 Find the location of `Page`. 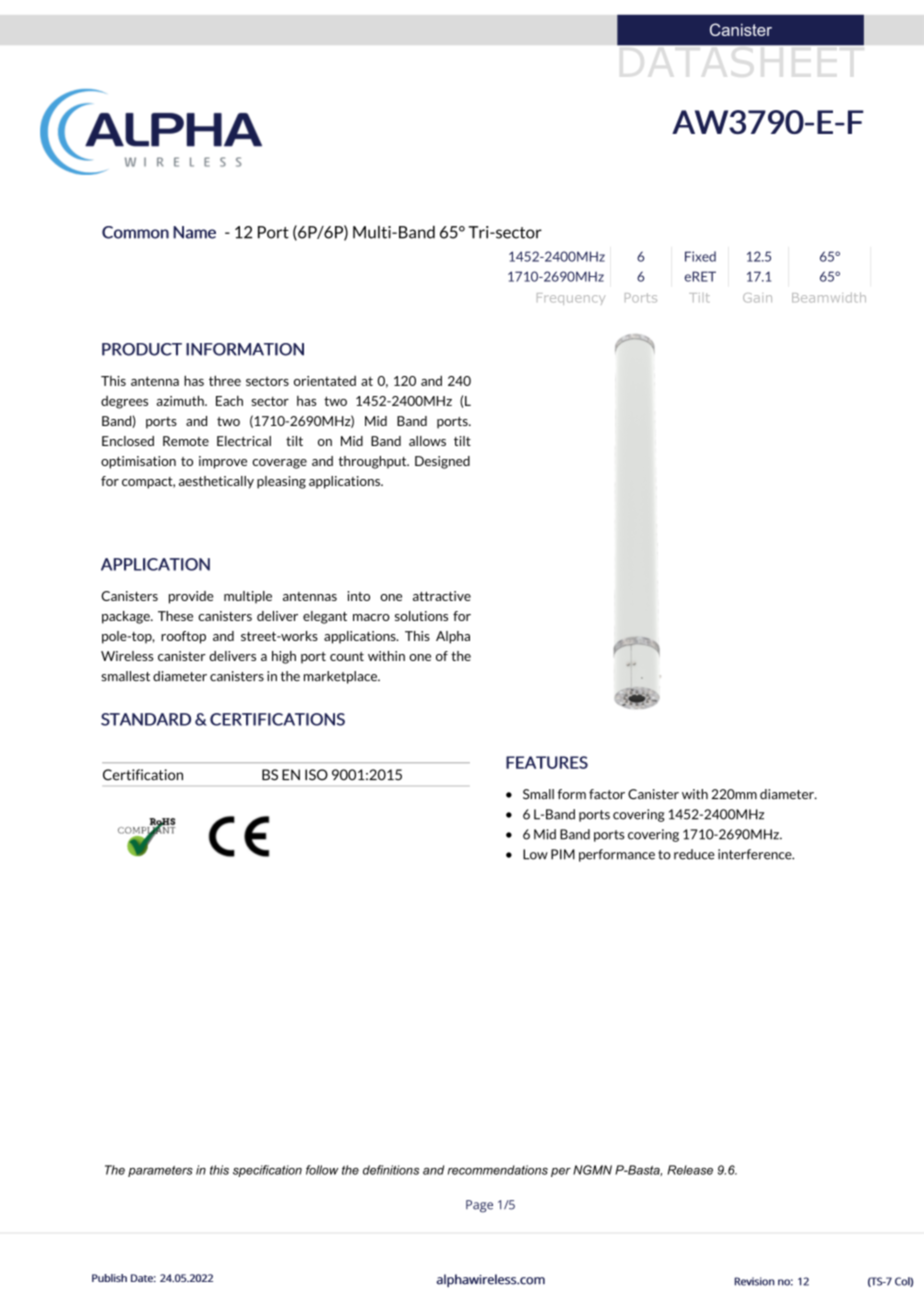

Page is located at coordinates (479, 1206).
